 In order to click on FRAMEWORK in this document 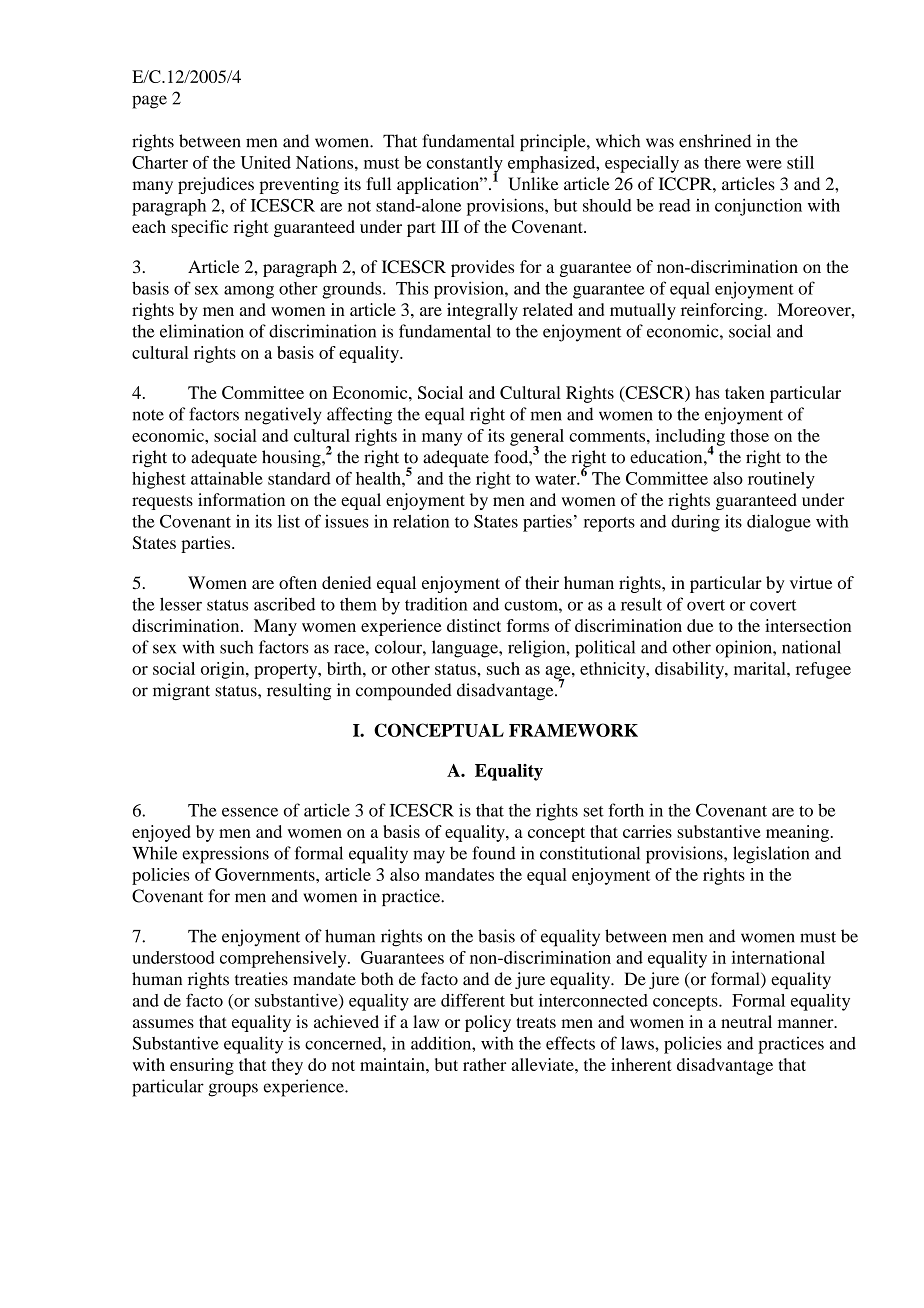, I will do `click(573, 730)`.
